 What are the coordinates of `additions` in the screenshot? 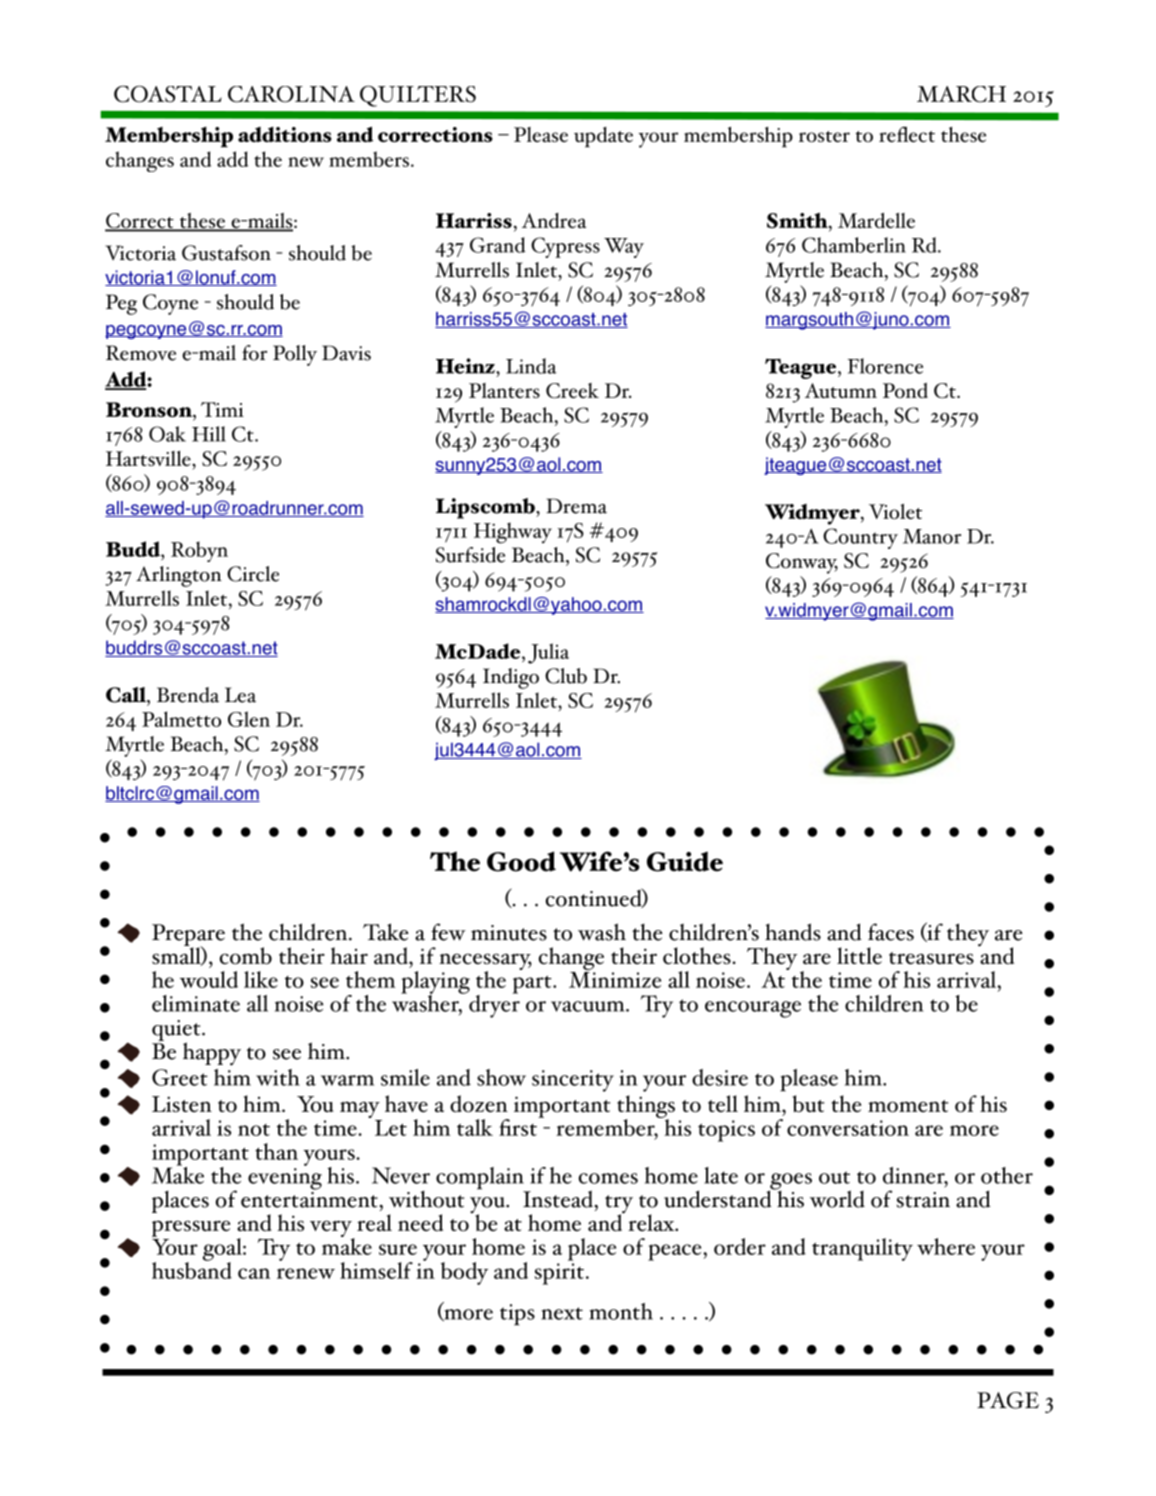 It's located at (285, 134).
